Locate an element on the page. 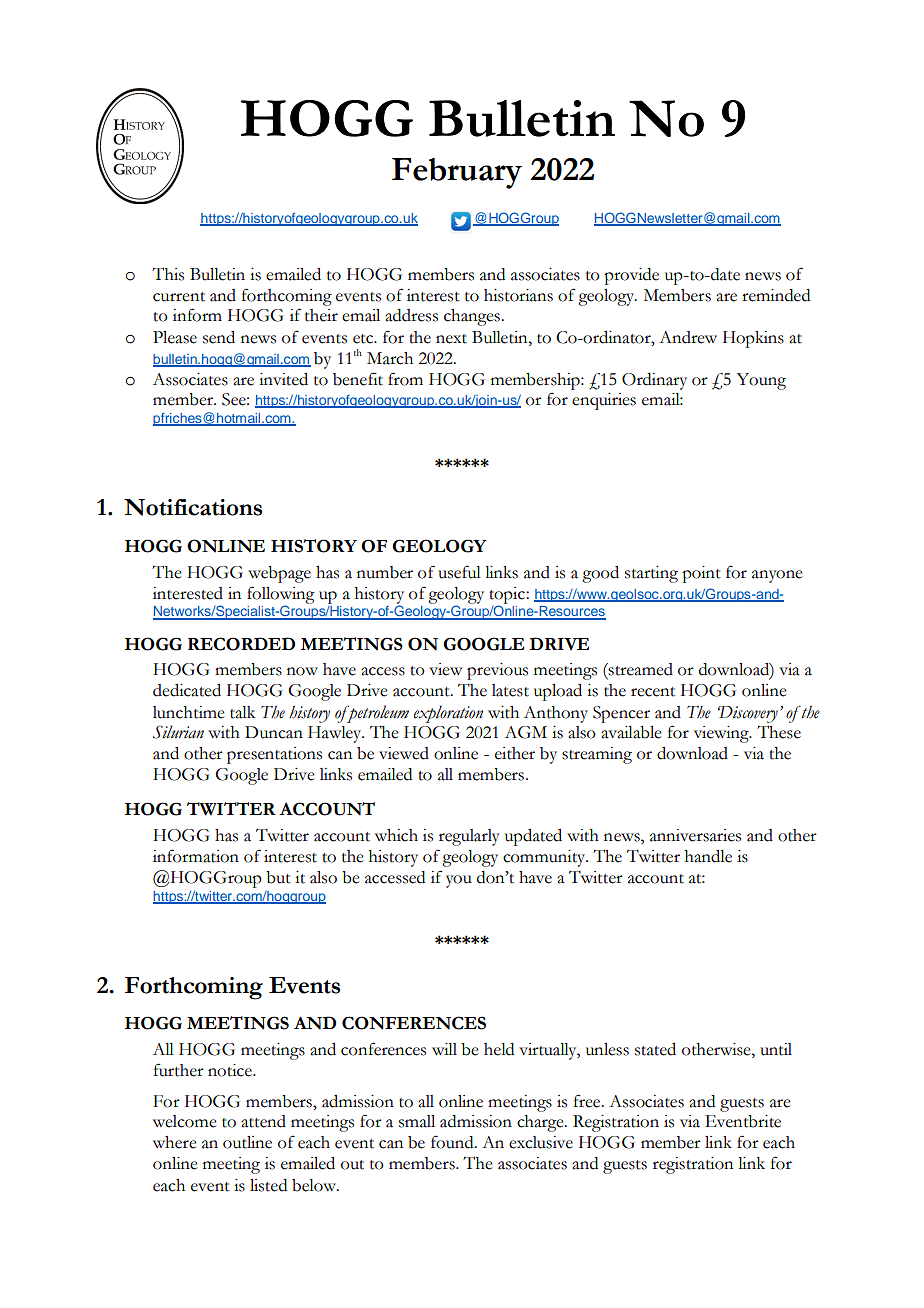  provide is located at coordinates (631, 276).
